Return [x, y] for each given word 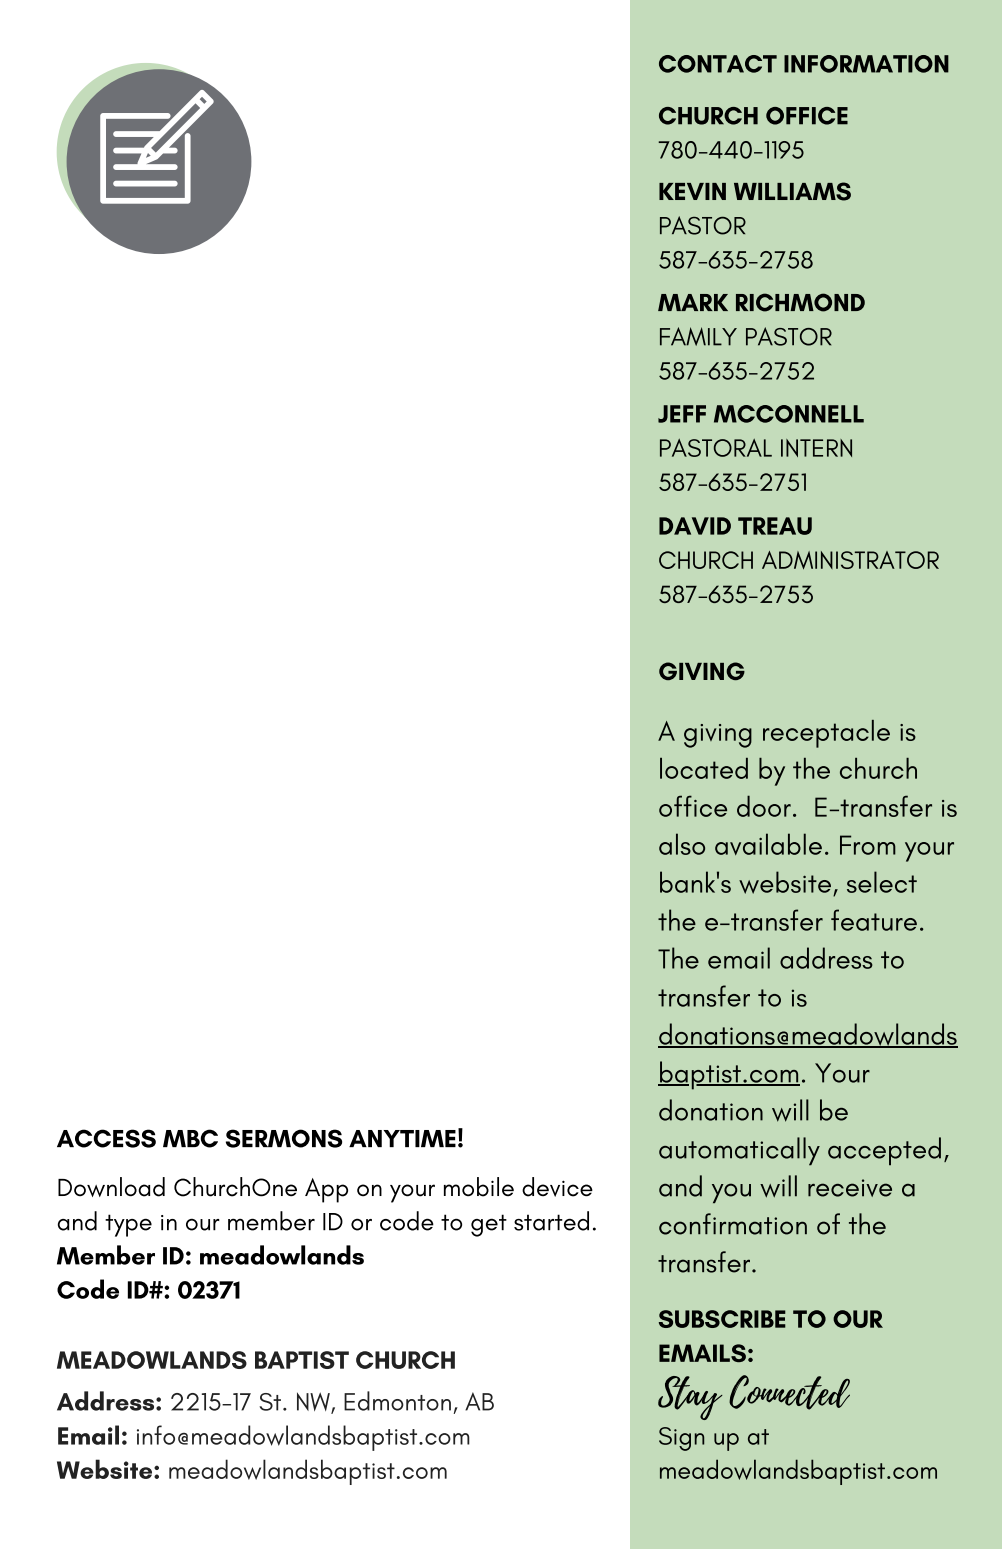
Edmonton [397, 1401]
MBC [190, 1138]
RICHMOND [800, 302]
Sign [681, 1439]
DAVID [695, 526]
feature [874, 920]
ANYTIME [402, 1138]
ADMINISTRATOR [850, 560]
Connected [789, 1392]
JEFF [682, 414]
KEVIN [692, 191]
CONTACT [718, 64]
